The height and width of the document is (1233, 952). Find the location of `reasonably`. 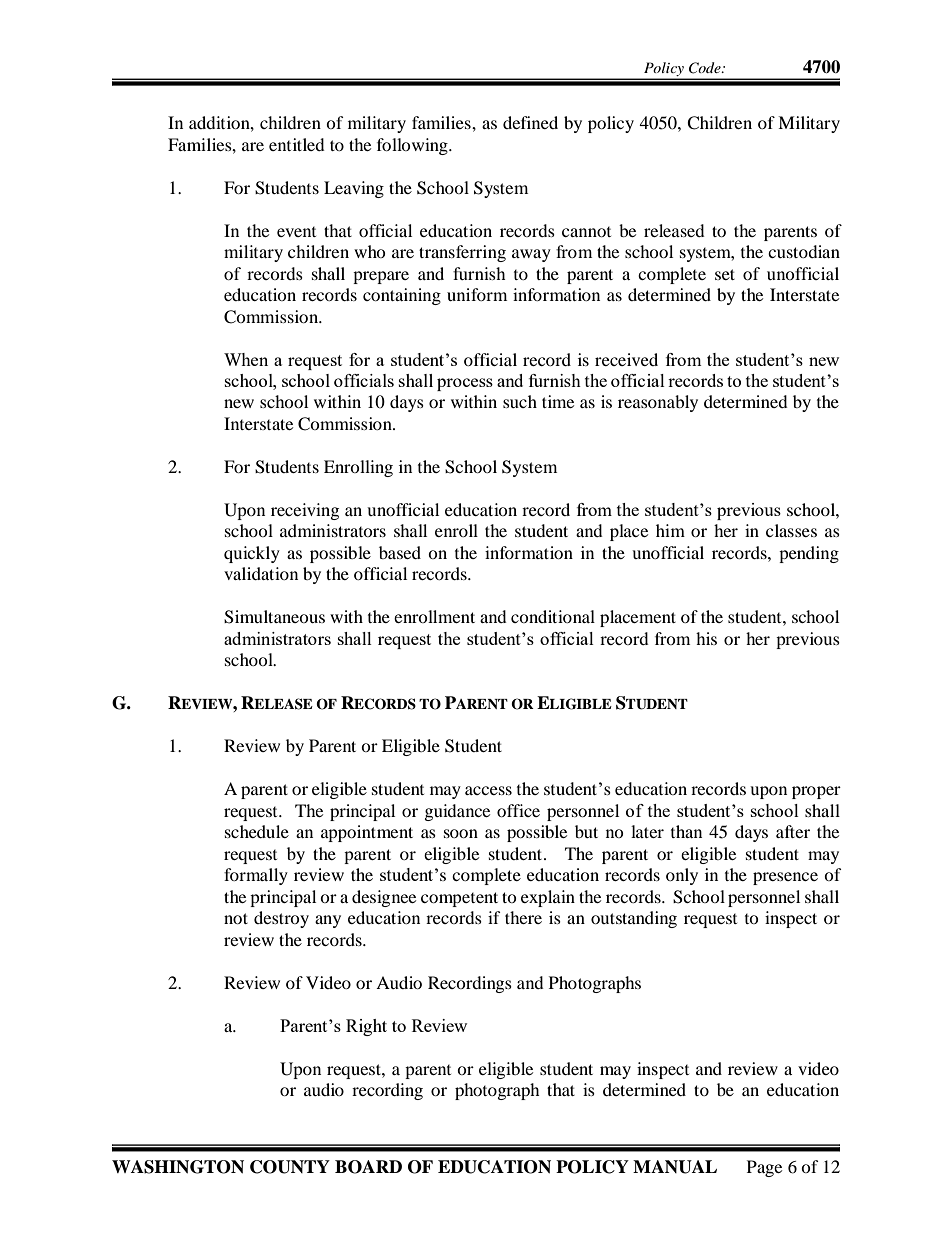

reasonably is located at coordinates (658, 403).
